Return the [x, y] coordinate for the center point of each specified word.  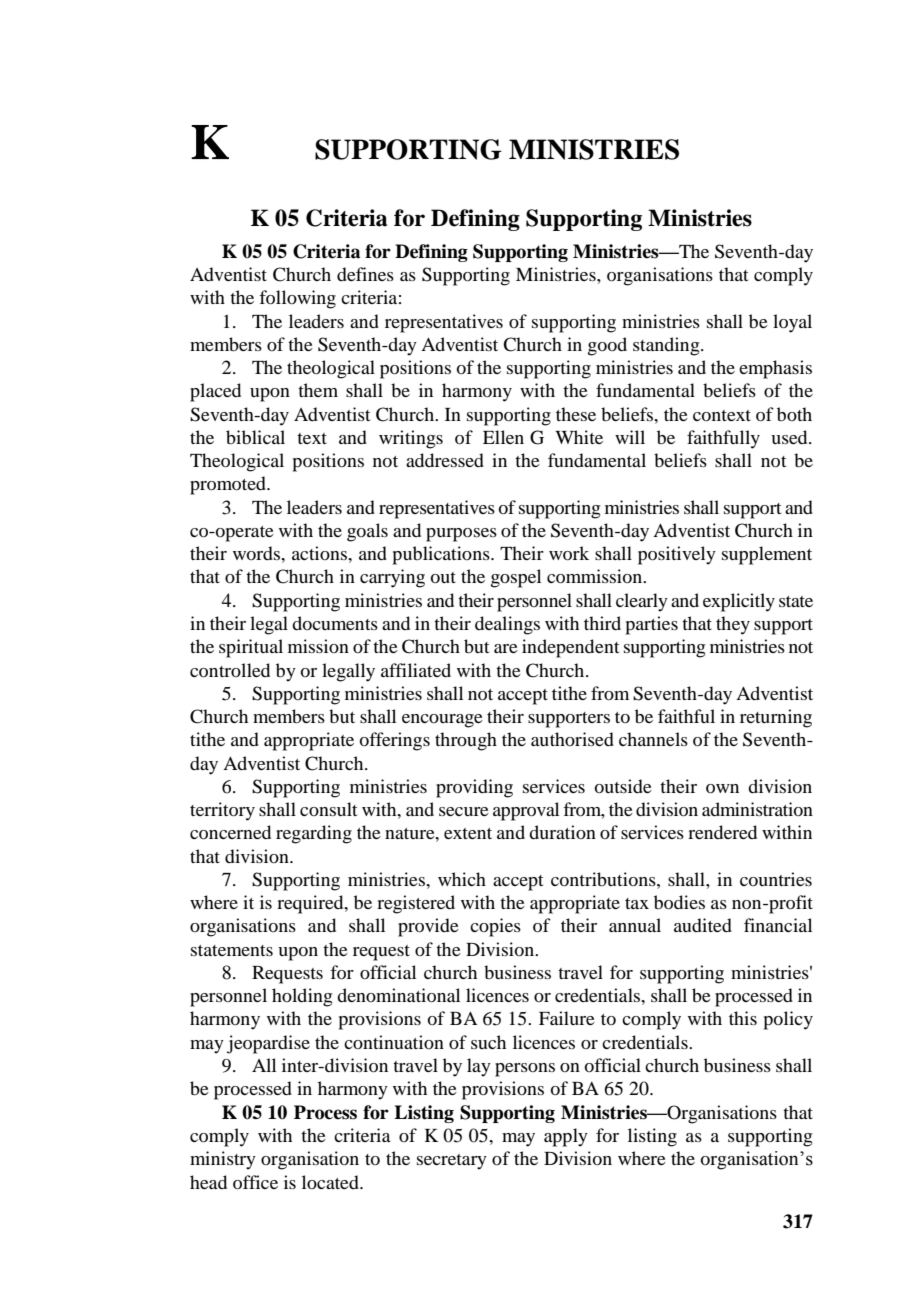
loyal [792, 323]
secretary [452, 1162]
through [466, 741]
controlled [230, 670]
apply [566, 1137]
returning [776, 718]
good [607, 346]
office [255, 1182]
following [297, 299]
